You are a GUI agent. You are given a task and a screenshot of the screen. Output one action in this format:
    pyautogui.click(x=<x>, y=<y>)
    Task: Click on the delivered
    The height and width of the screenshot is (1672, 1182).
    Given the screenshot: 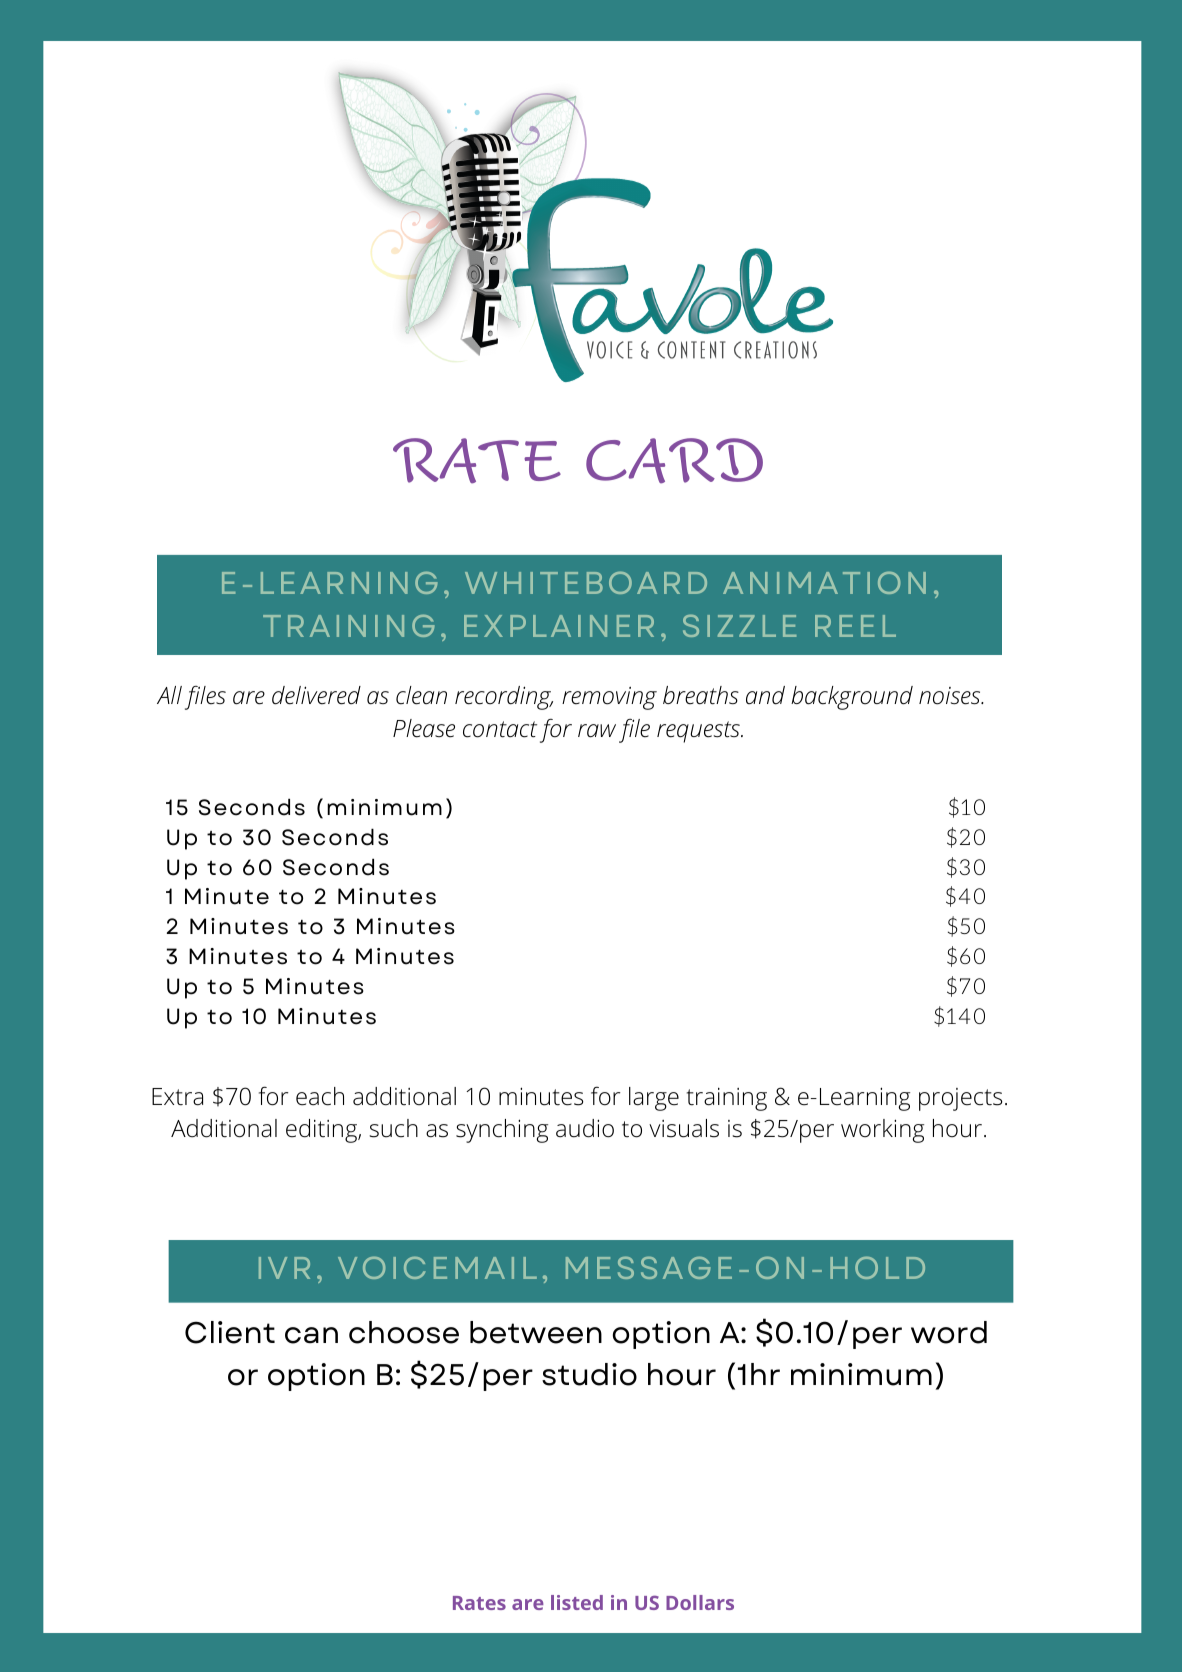 What is the action you would take?
    pyautogui.click(x=316, y=695)
